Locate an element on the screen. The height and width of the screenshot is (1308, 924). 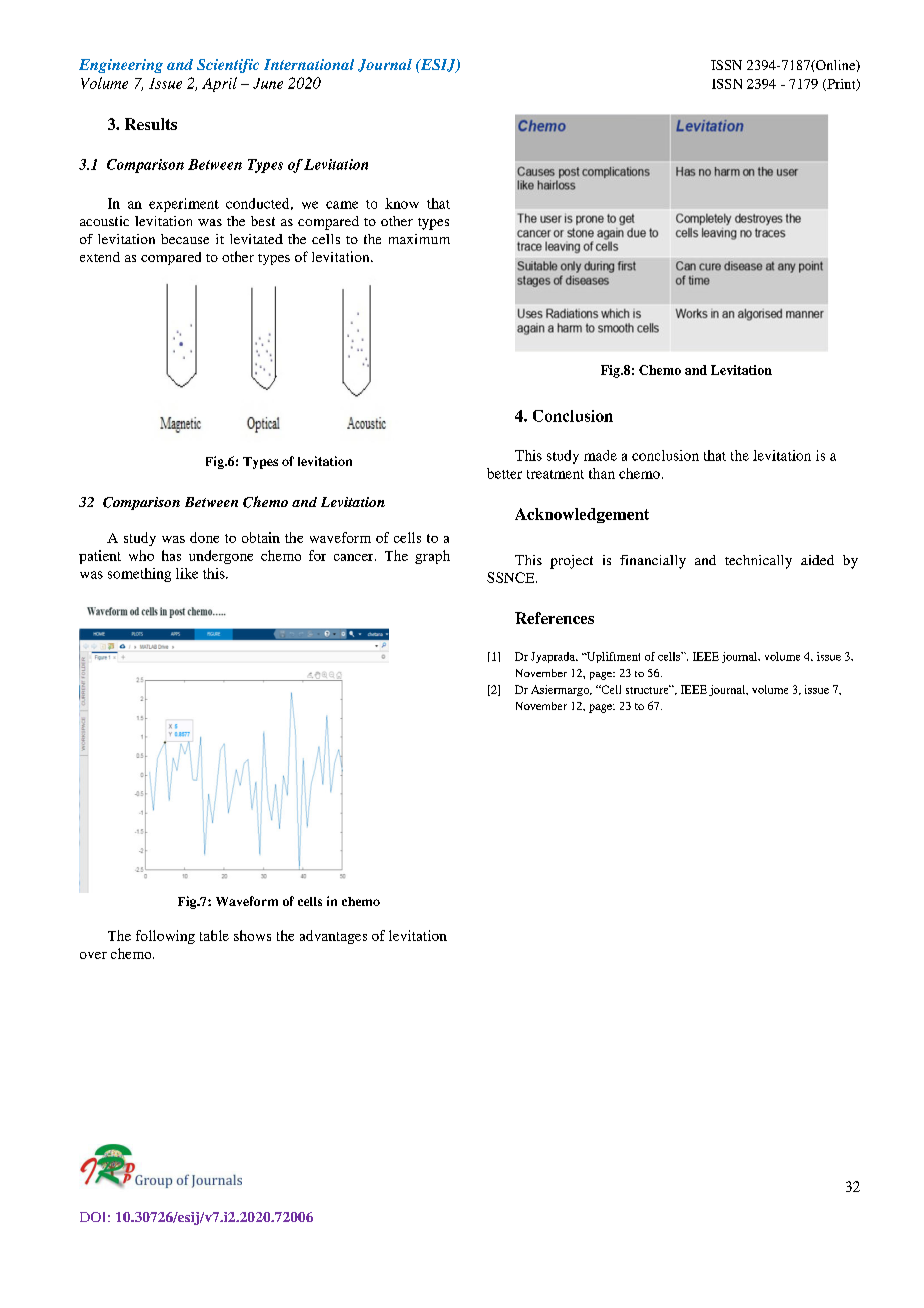
following is located at coordinates (165, 937).
